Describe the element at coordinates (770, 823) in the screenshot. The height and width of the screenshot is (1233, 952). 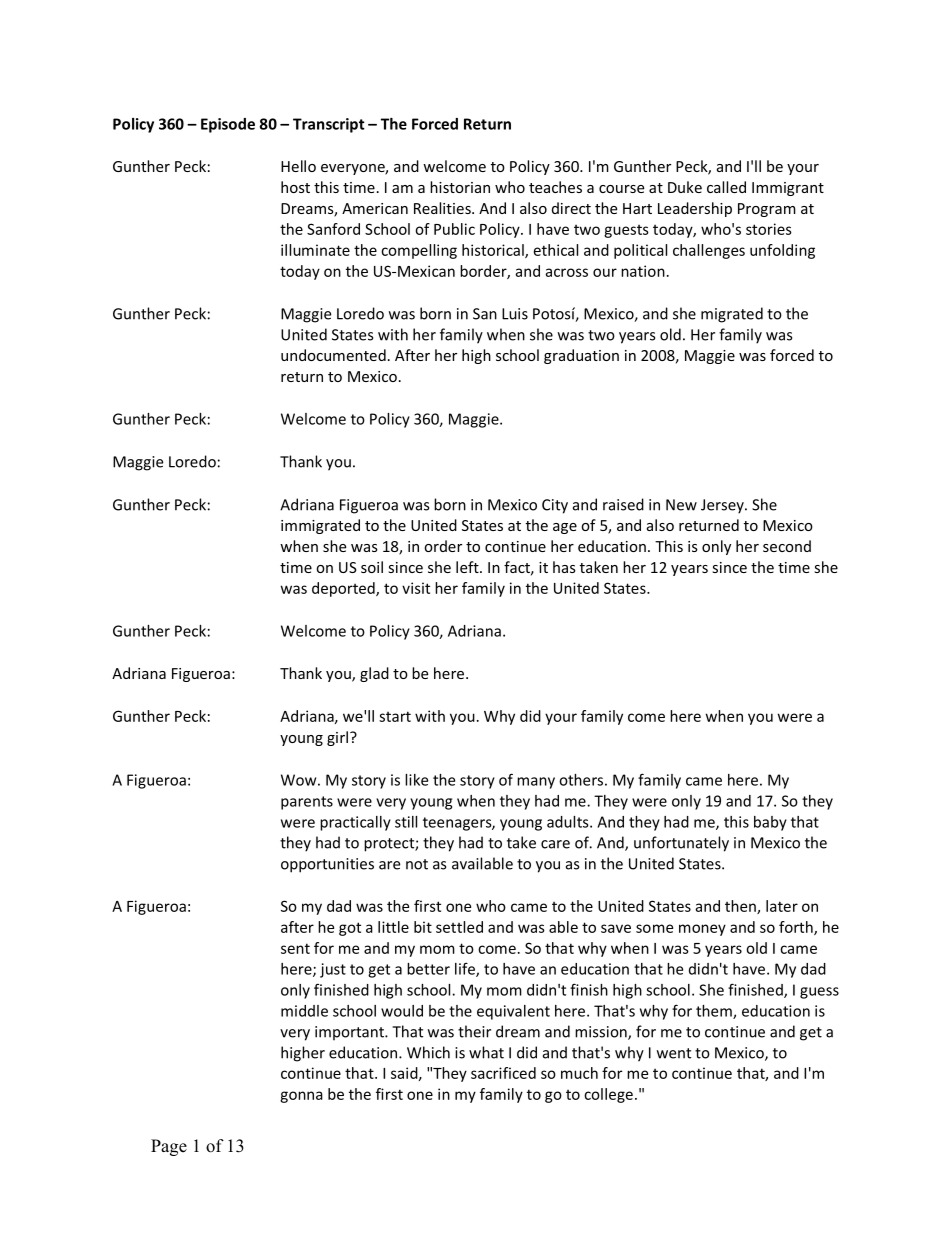
I see `baby` at that location.
